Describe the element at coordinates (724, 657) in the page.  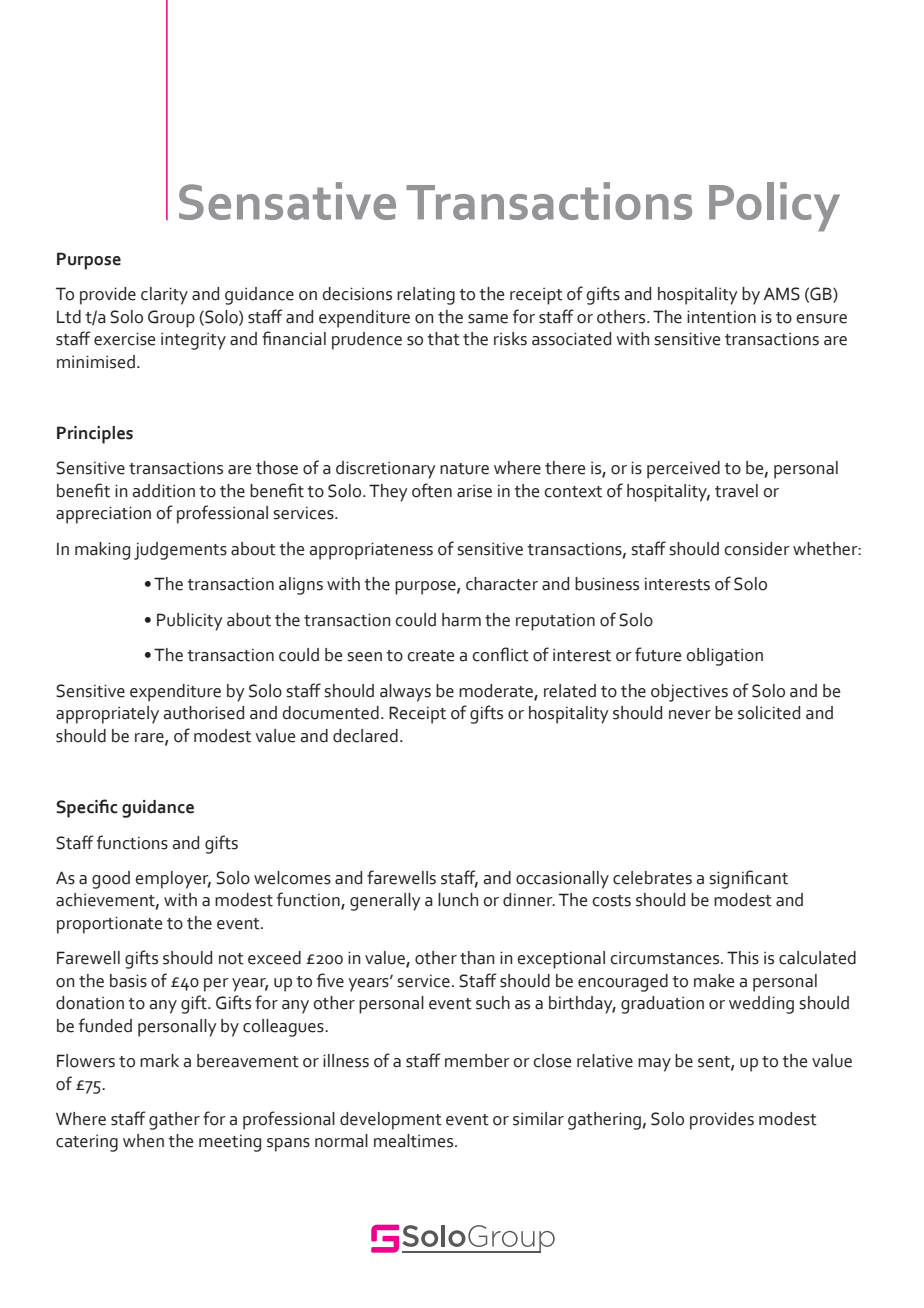
I see `obligation` at that location.
